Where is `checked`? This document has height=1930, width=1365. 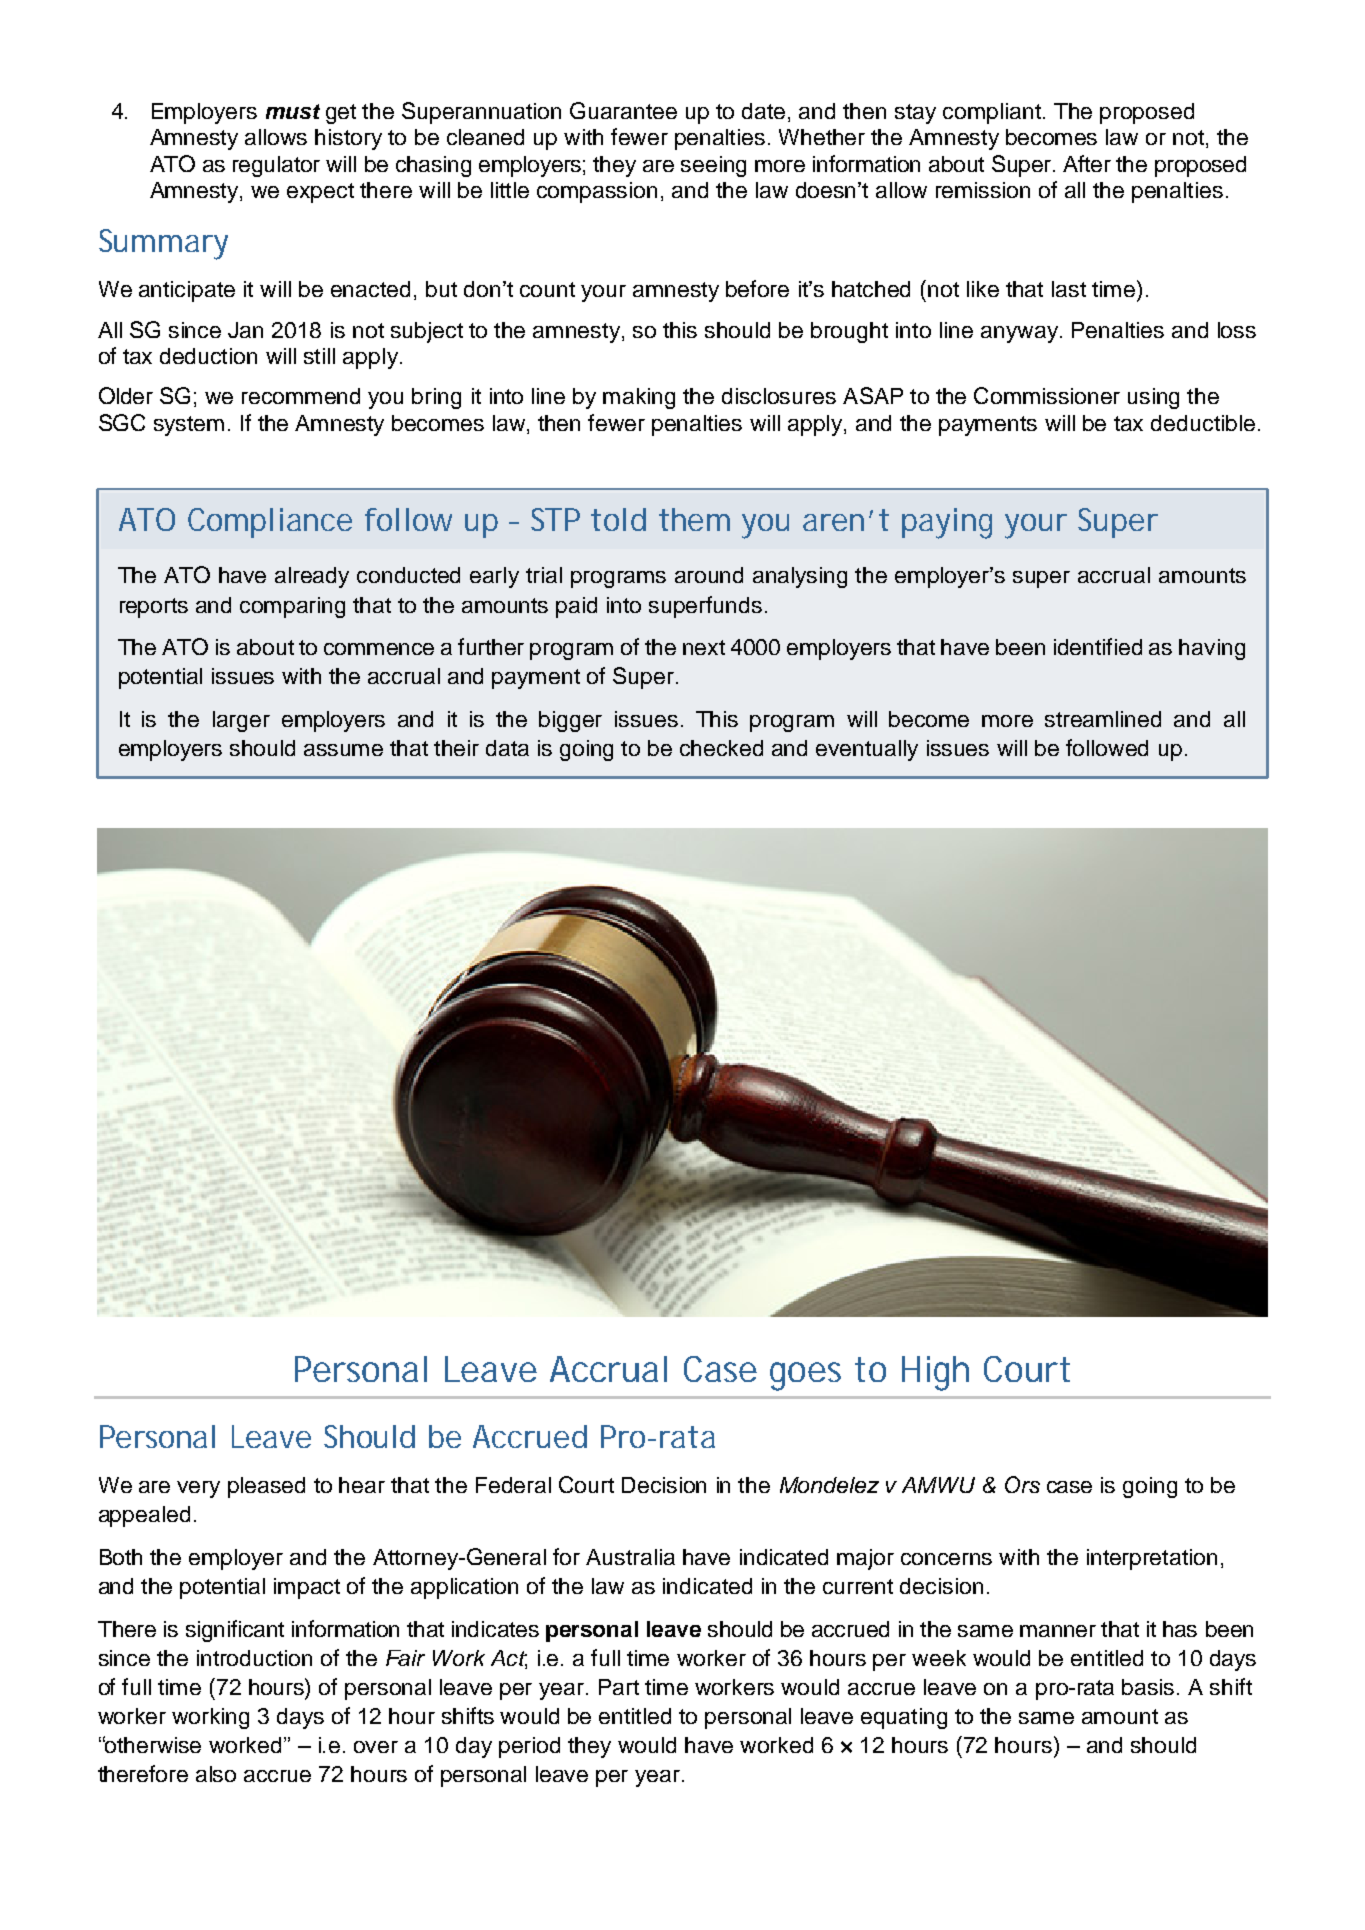
checked is located at coordinates (721, 748).
